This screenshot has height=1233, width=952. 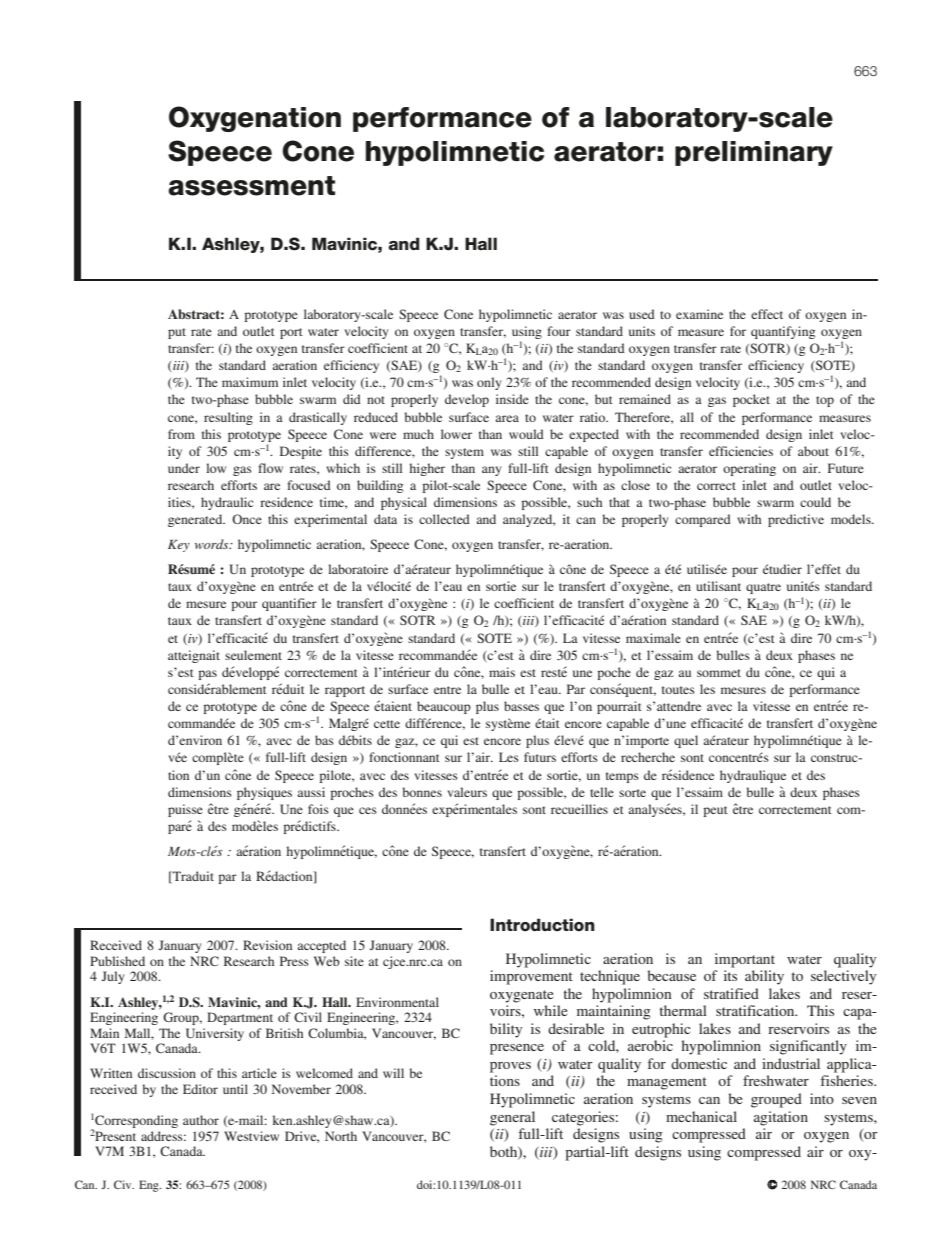 What do you see at coordinates (763, 588) in the screenshot?
I see `quatre` at bounding box center [763, 588].
